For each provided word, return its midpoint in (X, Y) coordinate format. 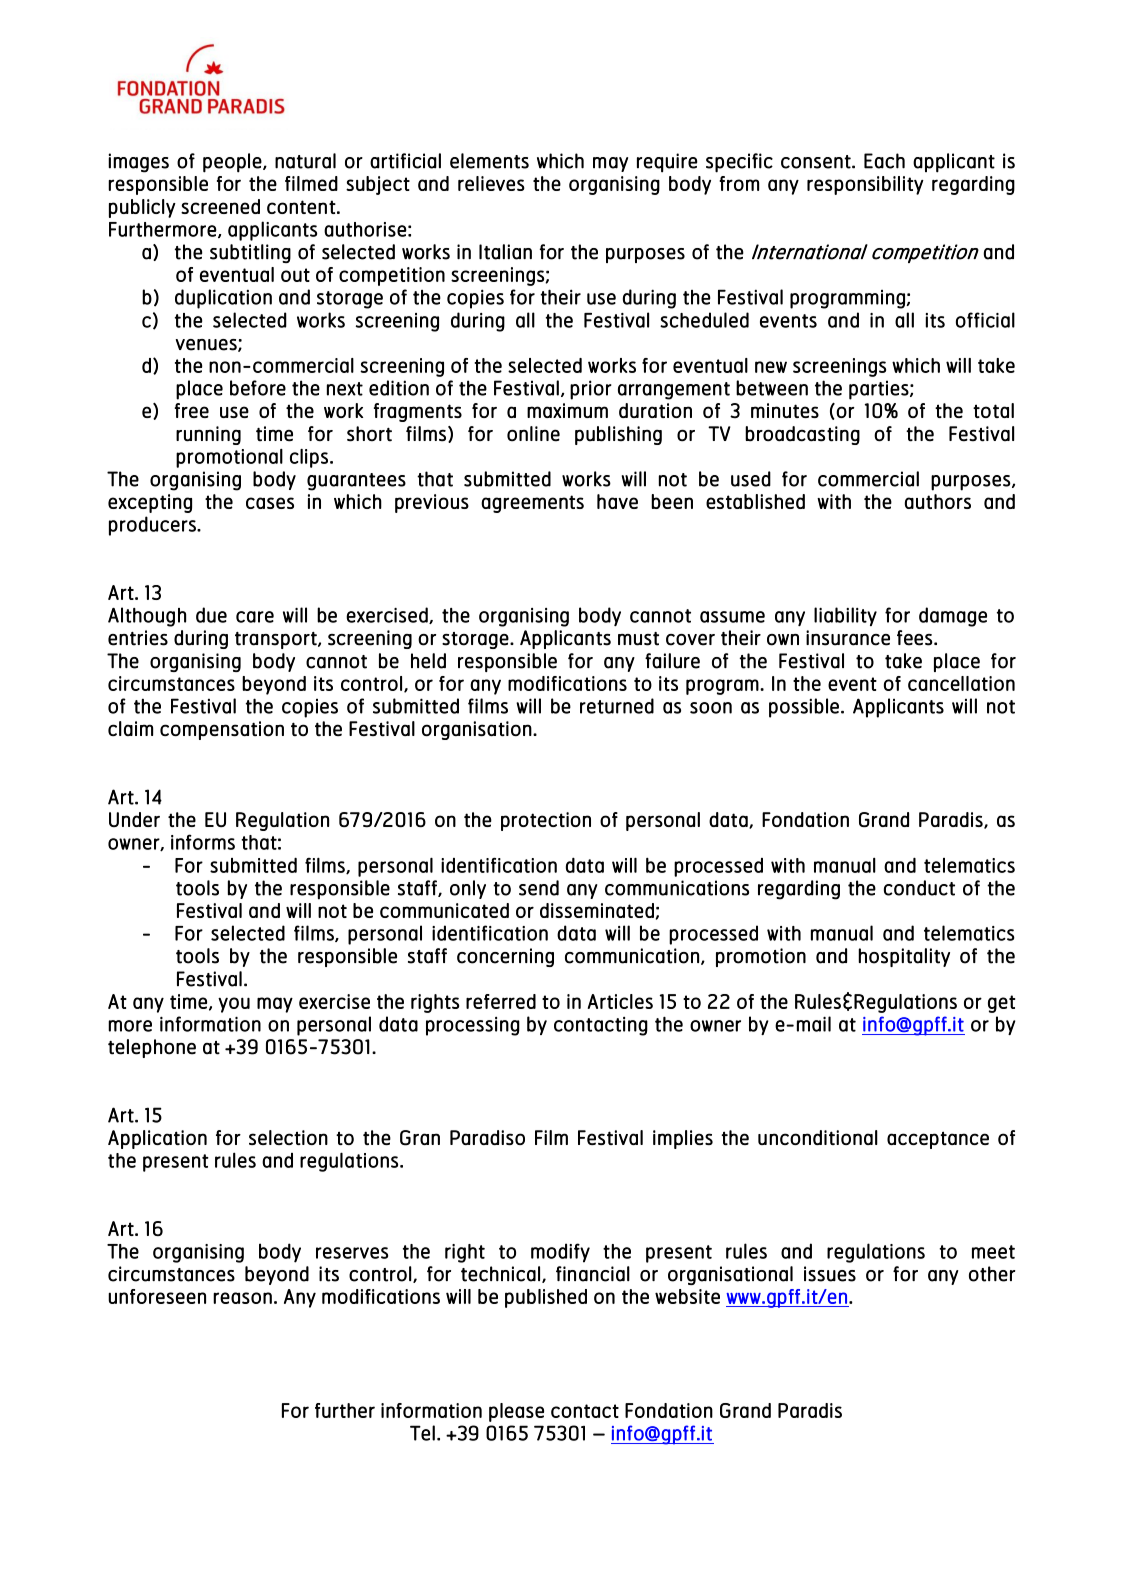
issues (830, 1274)
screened (220, 206)
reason (242, 1298)
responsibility (865, 185)
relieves (491, 183)
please (516, 1412)
